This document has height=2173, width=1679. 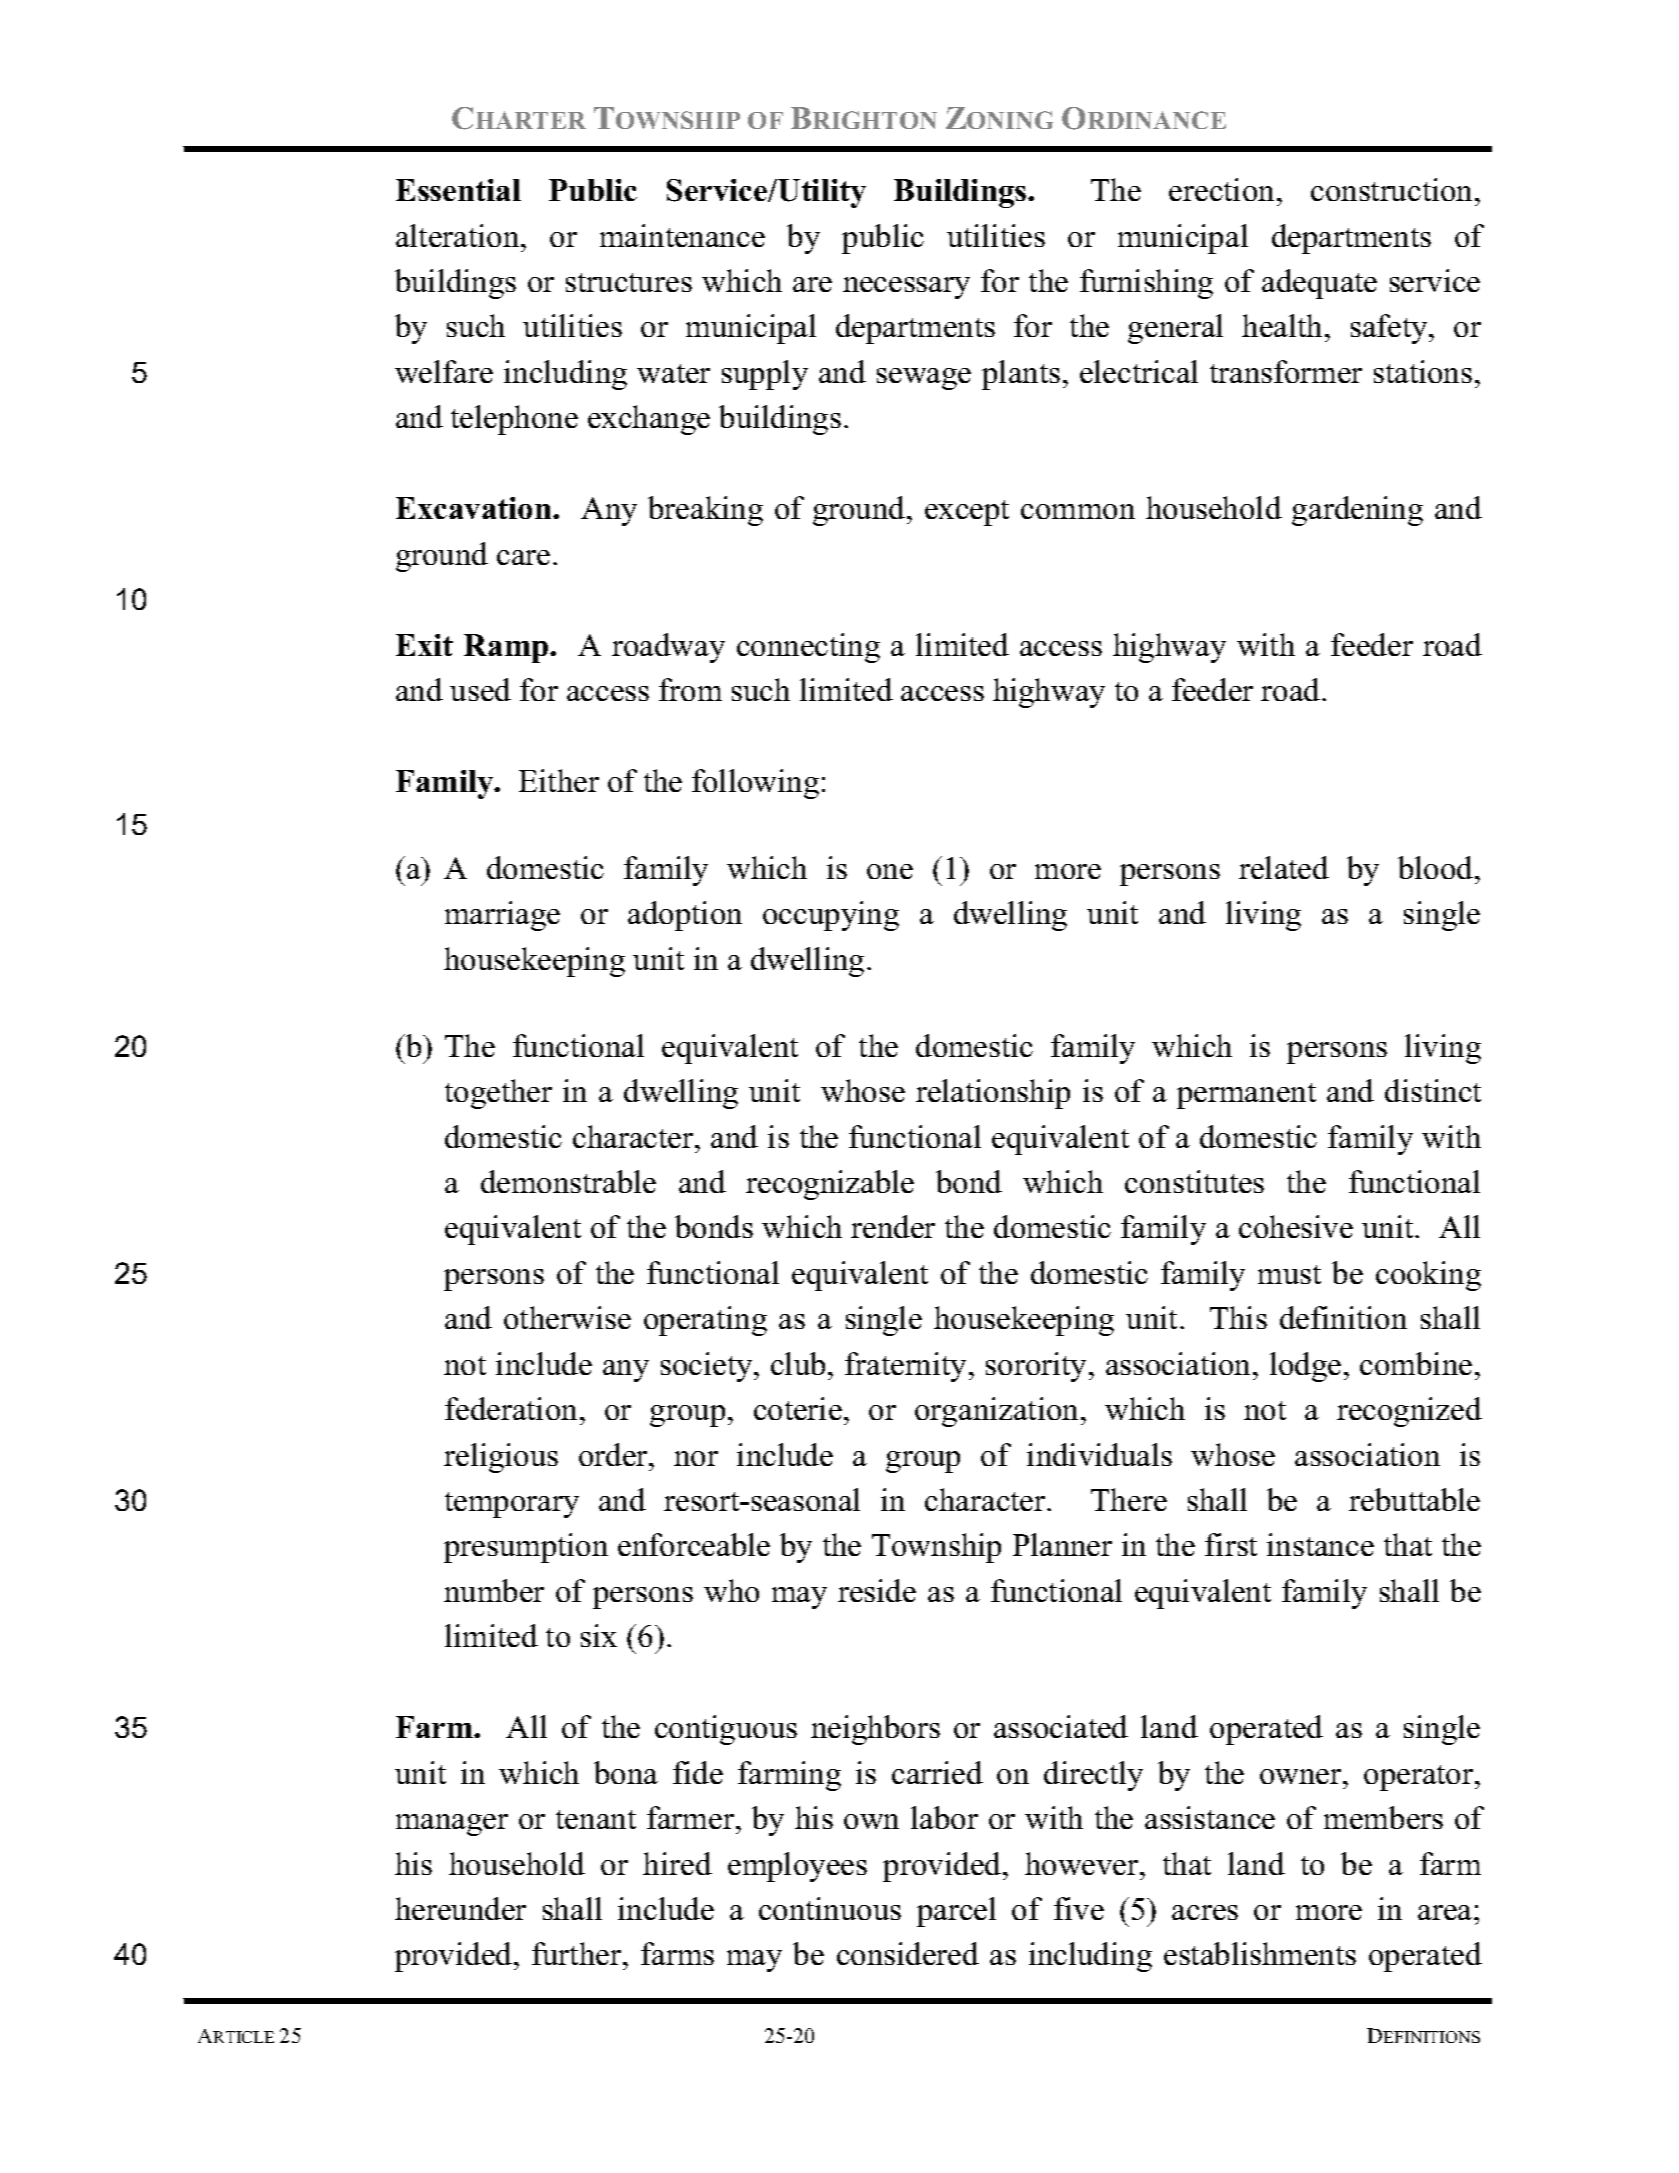 What do you see at coordinates (459, 235) in the document?
I see `alteration` at bounding box center [459, 235].
